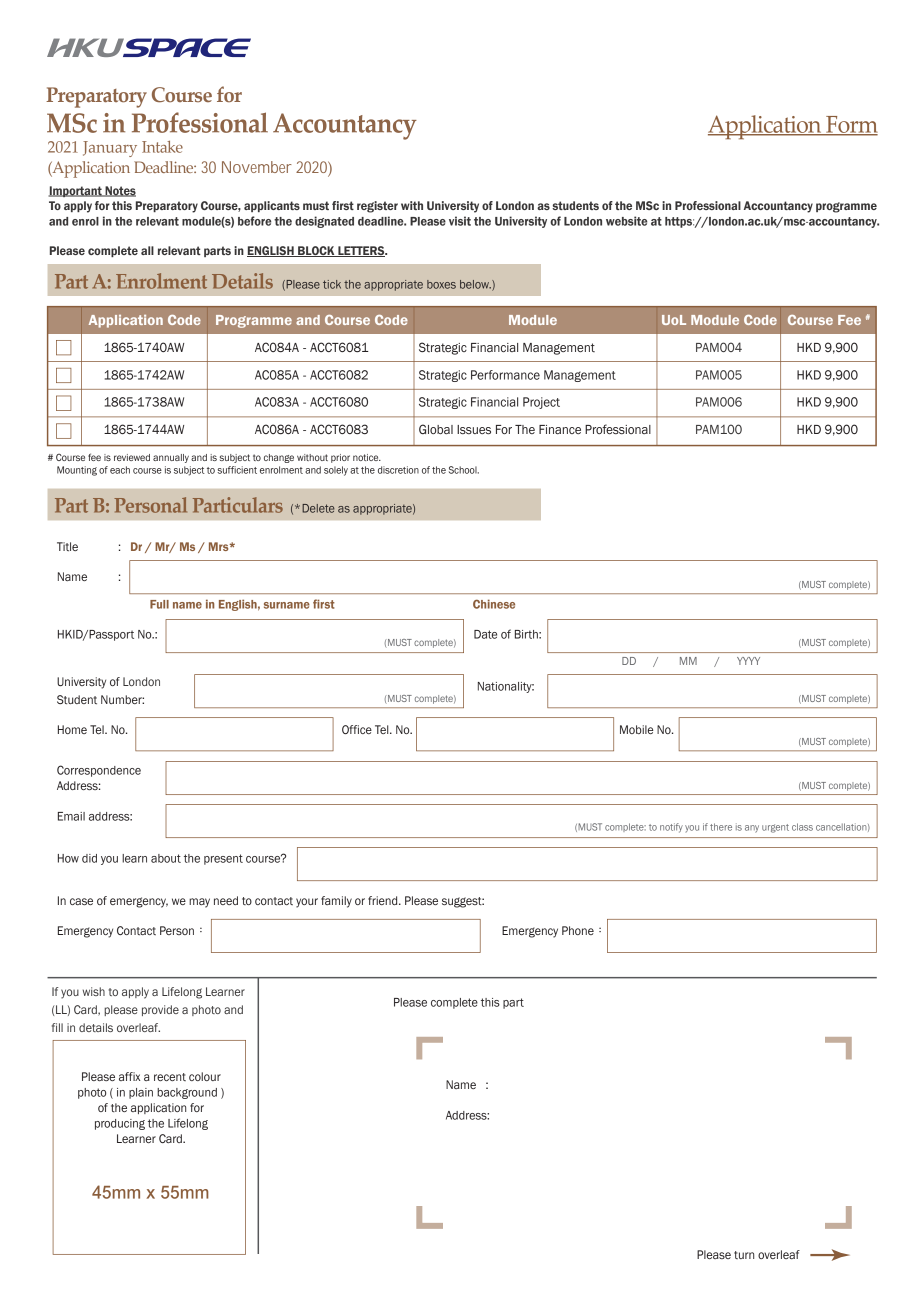 The width and height of the screenshot is (924, 1297). I want to click on Global, so click(436, 429).
